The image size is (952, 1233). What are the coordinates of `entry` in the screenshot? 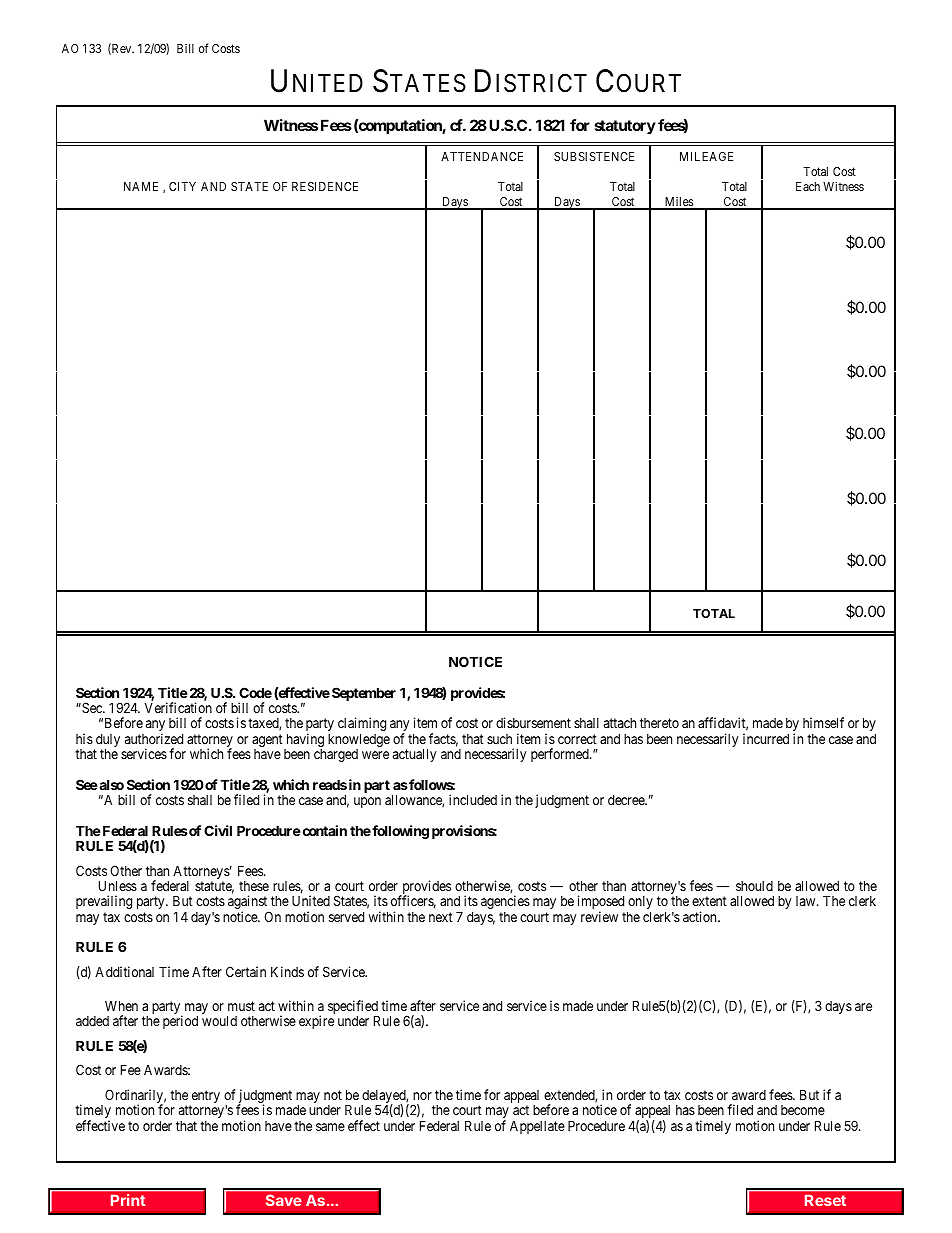 It's located at (205, 1098).
